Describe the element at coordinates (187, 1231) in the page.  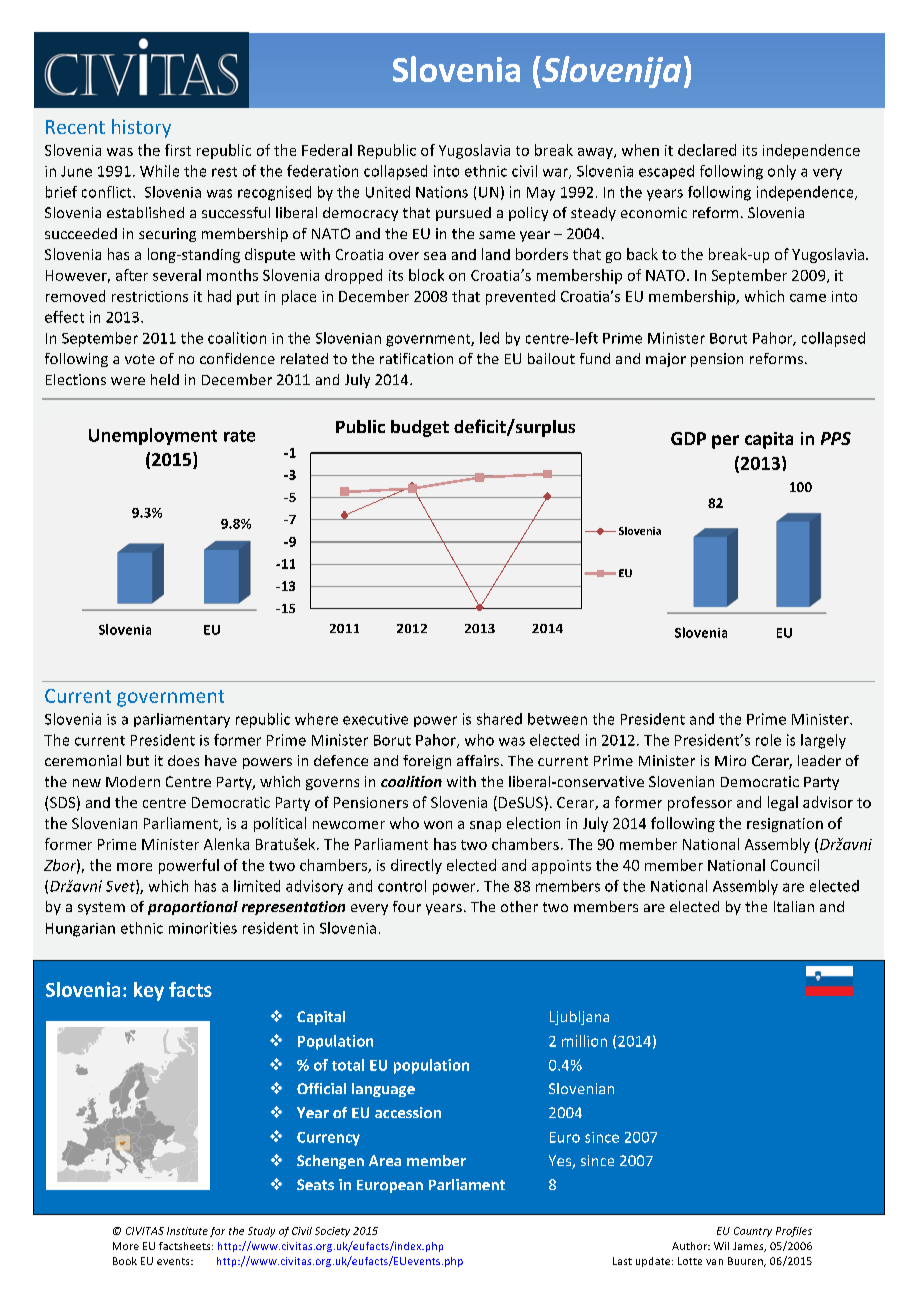
I see `Institute` at that location.
